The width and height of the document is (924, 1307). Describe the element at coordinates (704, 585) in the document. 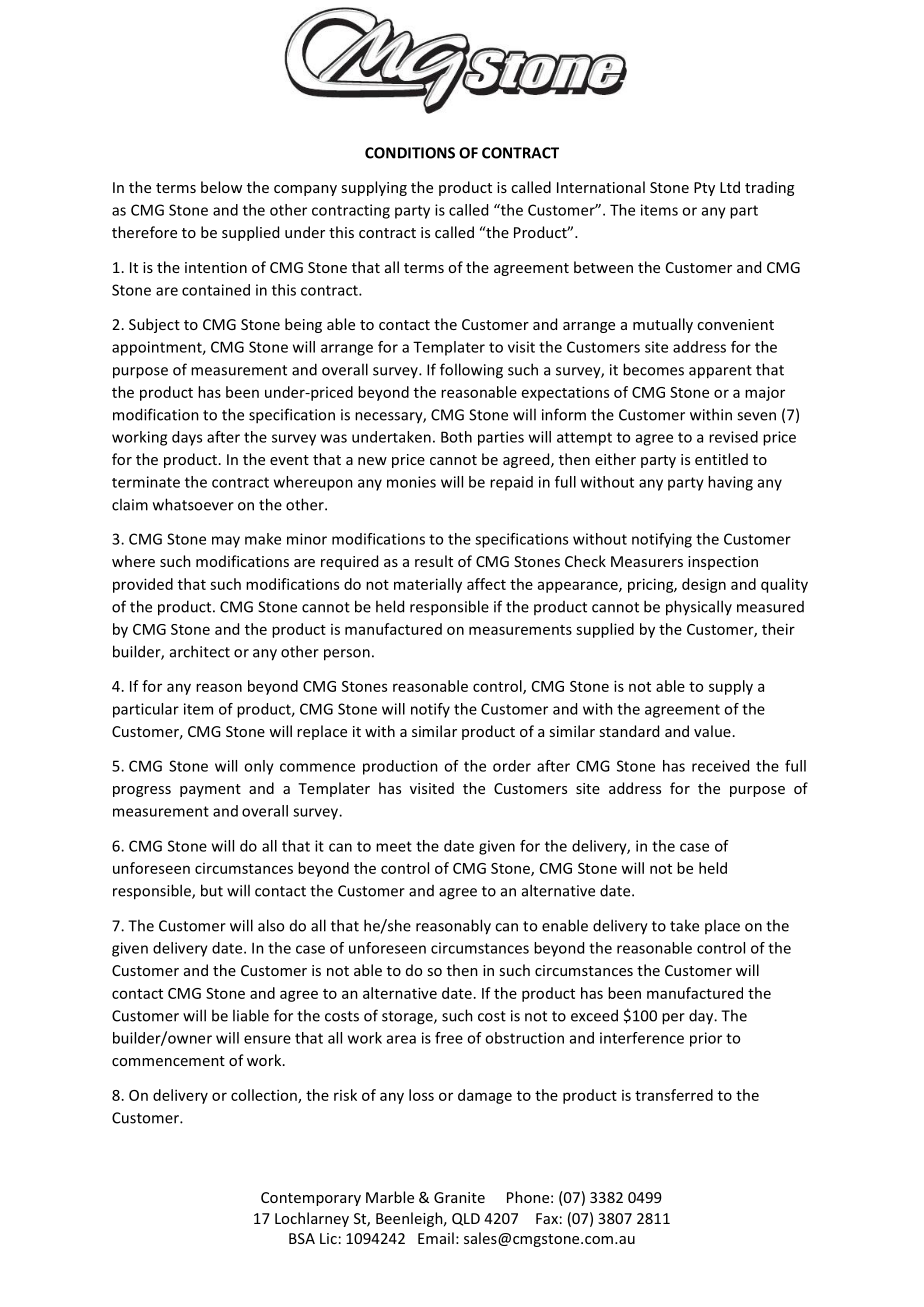

I see `design` at that location.
